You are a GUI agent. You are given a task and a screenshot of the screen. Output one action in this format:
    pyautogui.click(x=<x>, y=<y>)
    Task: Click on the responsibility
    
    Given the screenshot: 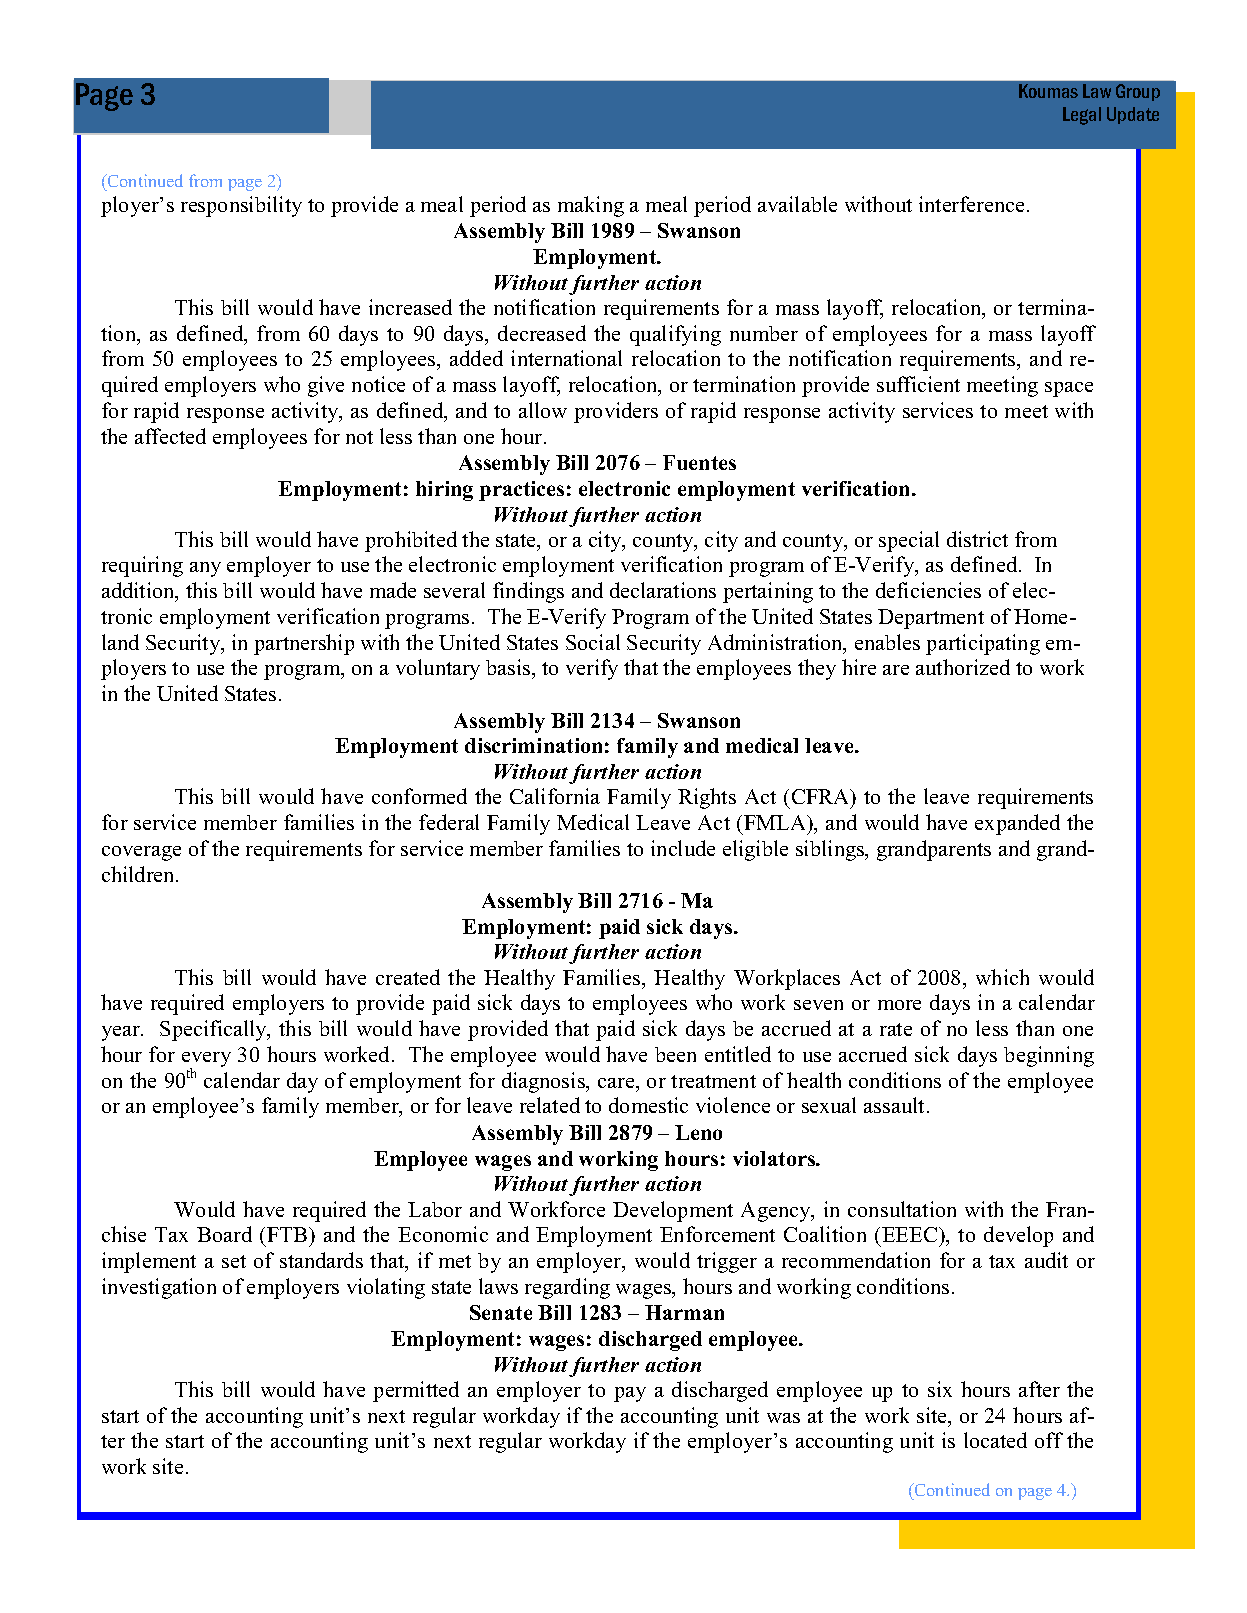 What is the action you would take?
    pyautogui.click(x=241, y=206)
